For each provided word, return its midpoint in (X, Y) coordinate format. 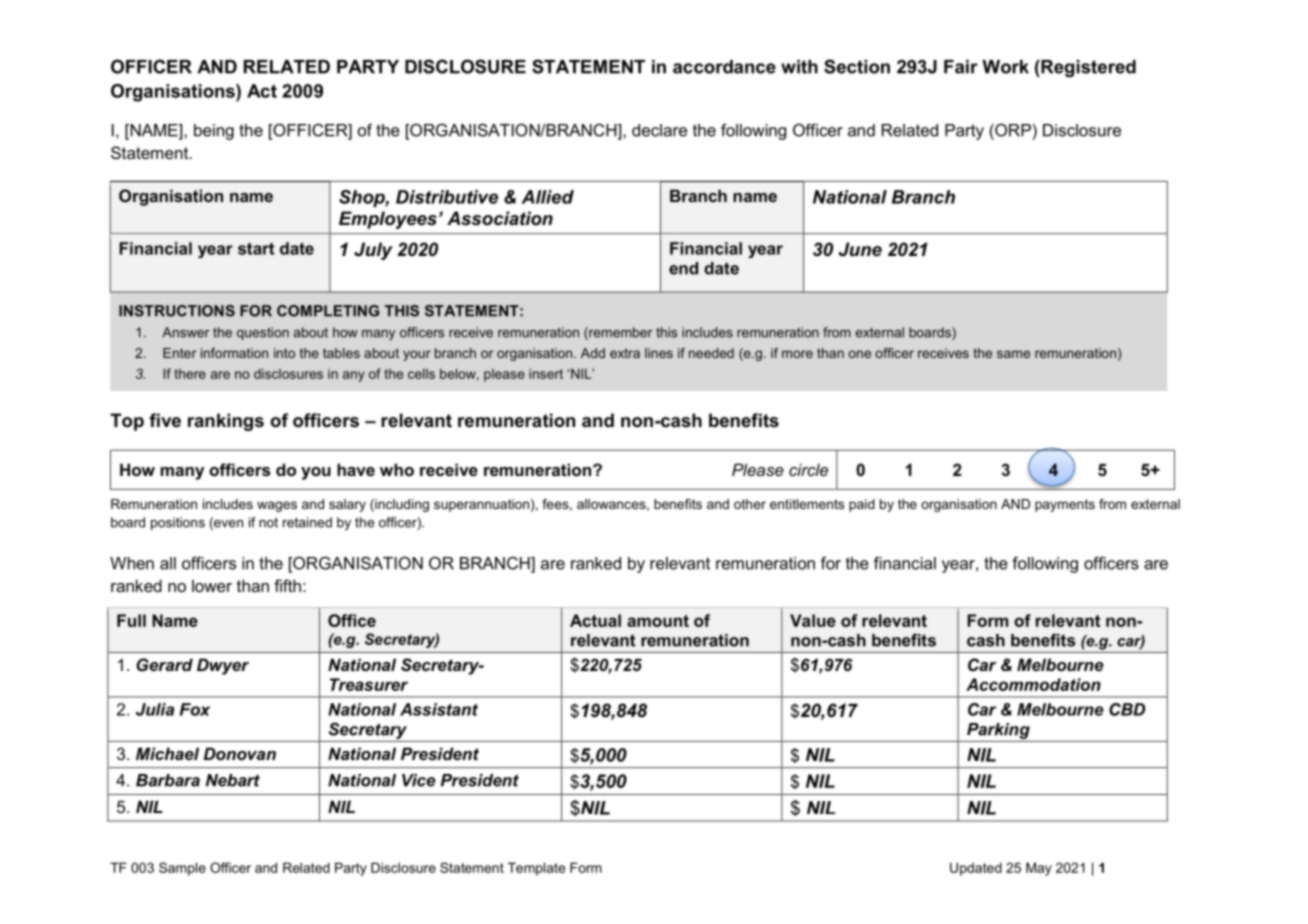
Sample (182, 869)
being (214, 132)
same (1013, 354)
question (263, 333)
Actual (595, 620)
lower (212, 585)
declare (659, 130)
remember (619, 333)
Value (813, 620)
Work (1005, 67)
